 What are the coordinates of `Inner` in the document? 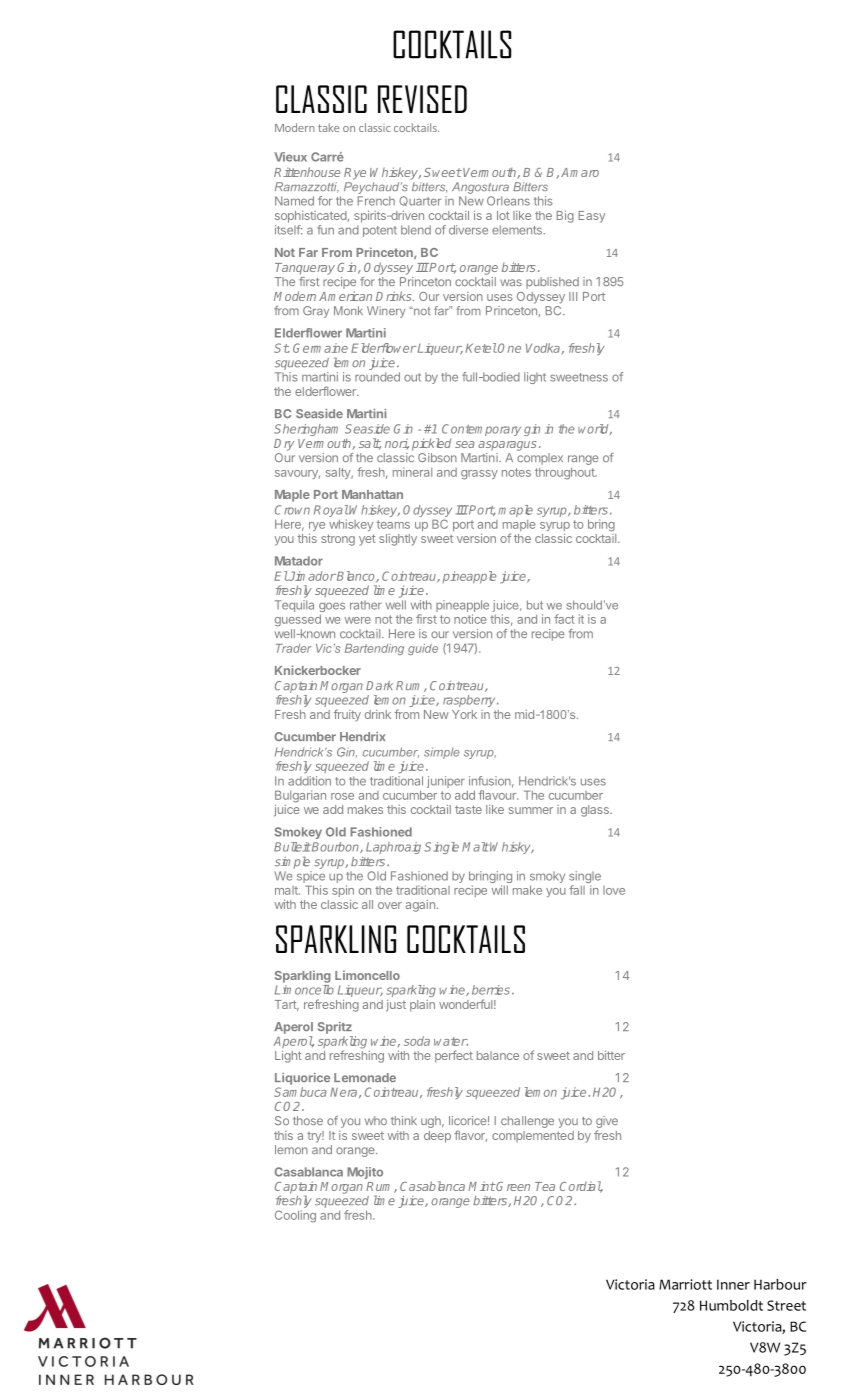 It's located at (733, 1284).
